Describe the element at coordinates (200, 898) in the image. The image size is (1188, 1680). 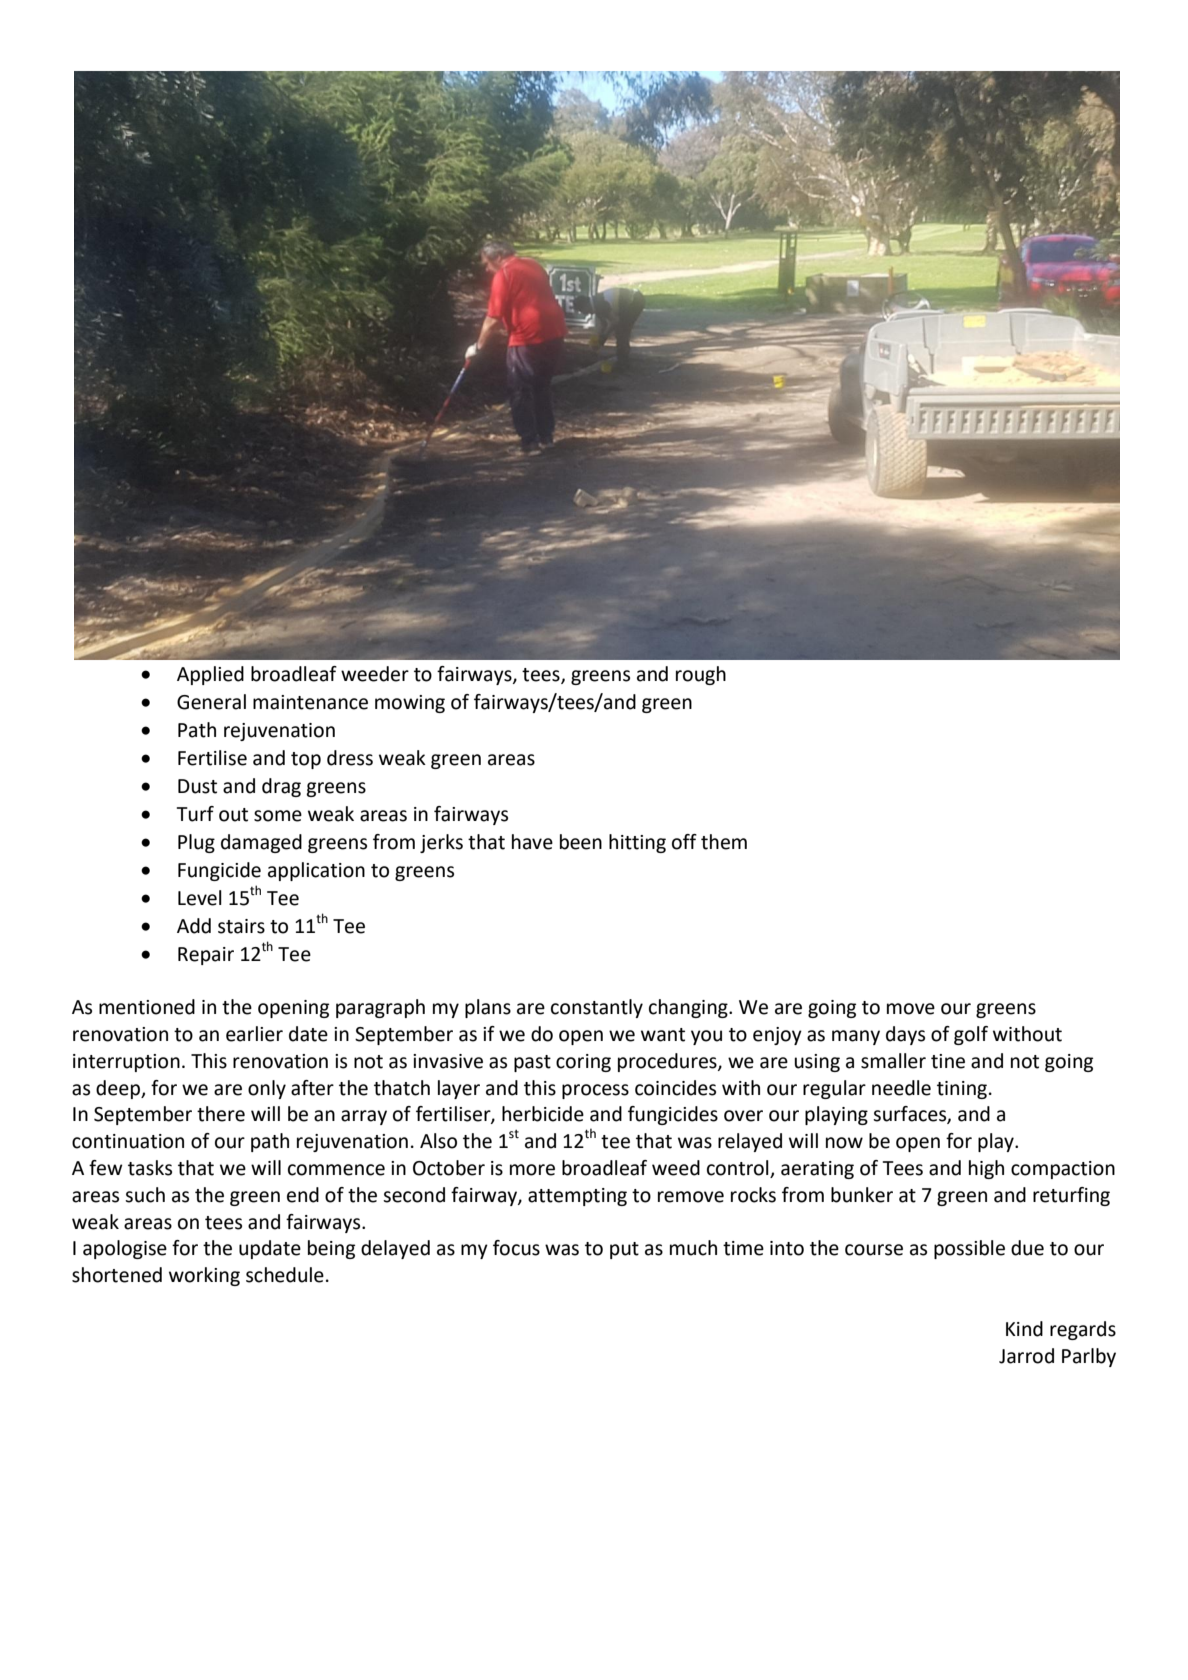
I see `Level` at that location.
